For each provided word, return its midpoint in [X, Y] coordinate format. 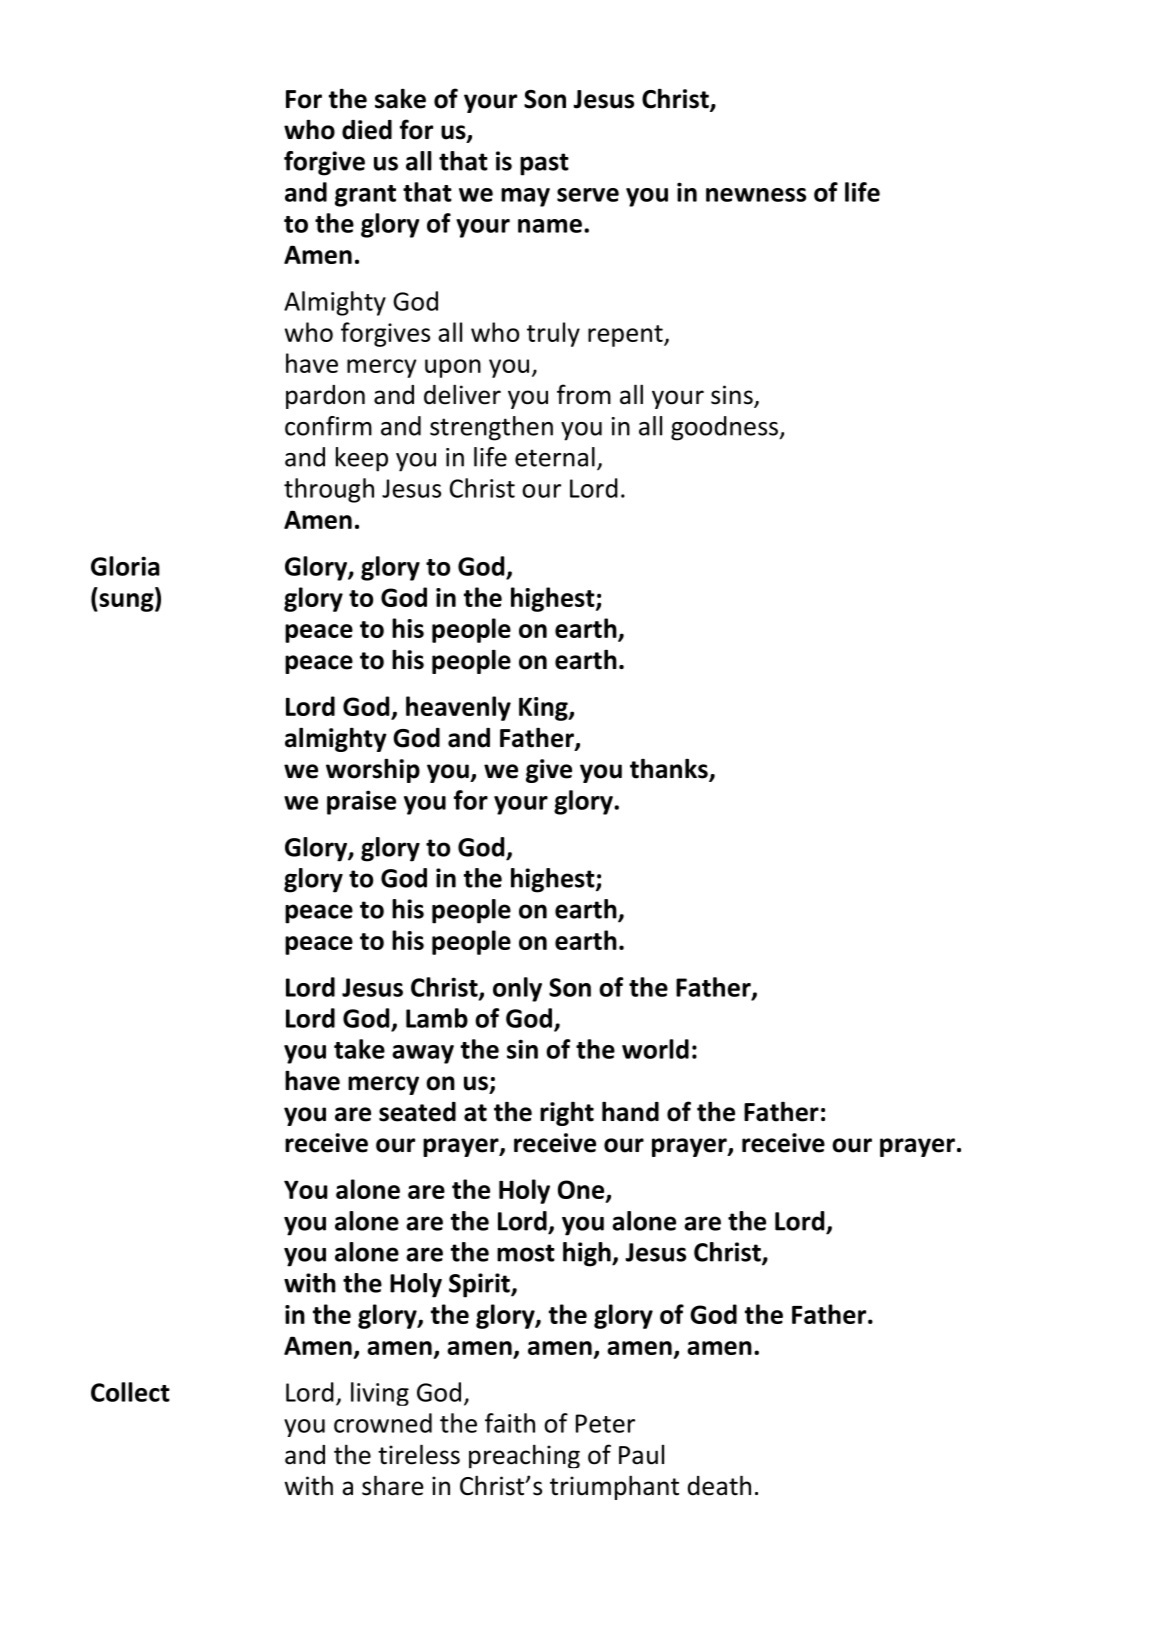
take [359, 1049]
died [367, 130]
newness [756, 195]
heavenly [458, 708]
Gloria [125, 566]
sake [400, 98]
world [655, 1049]
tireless [419, 1454]
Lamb [437, 1018]
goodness [725, 428]
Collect [130, 1392]
